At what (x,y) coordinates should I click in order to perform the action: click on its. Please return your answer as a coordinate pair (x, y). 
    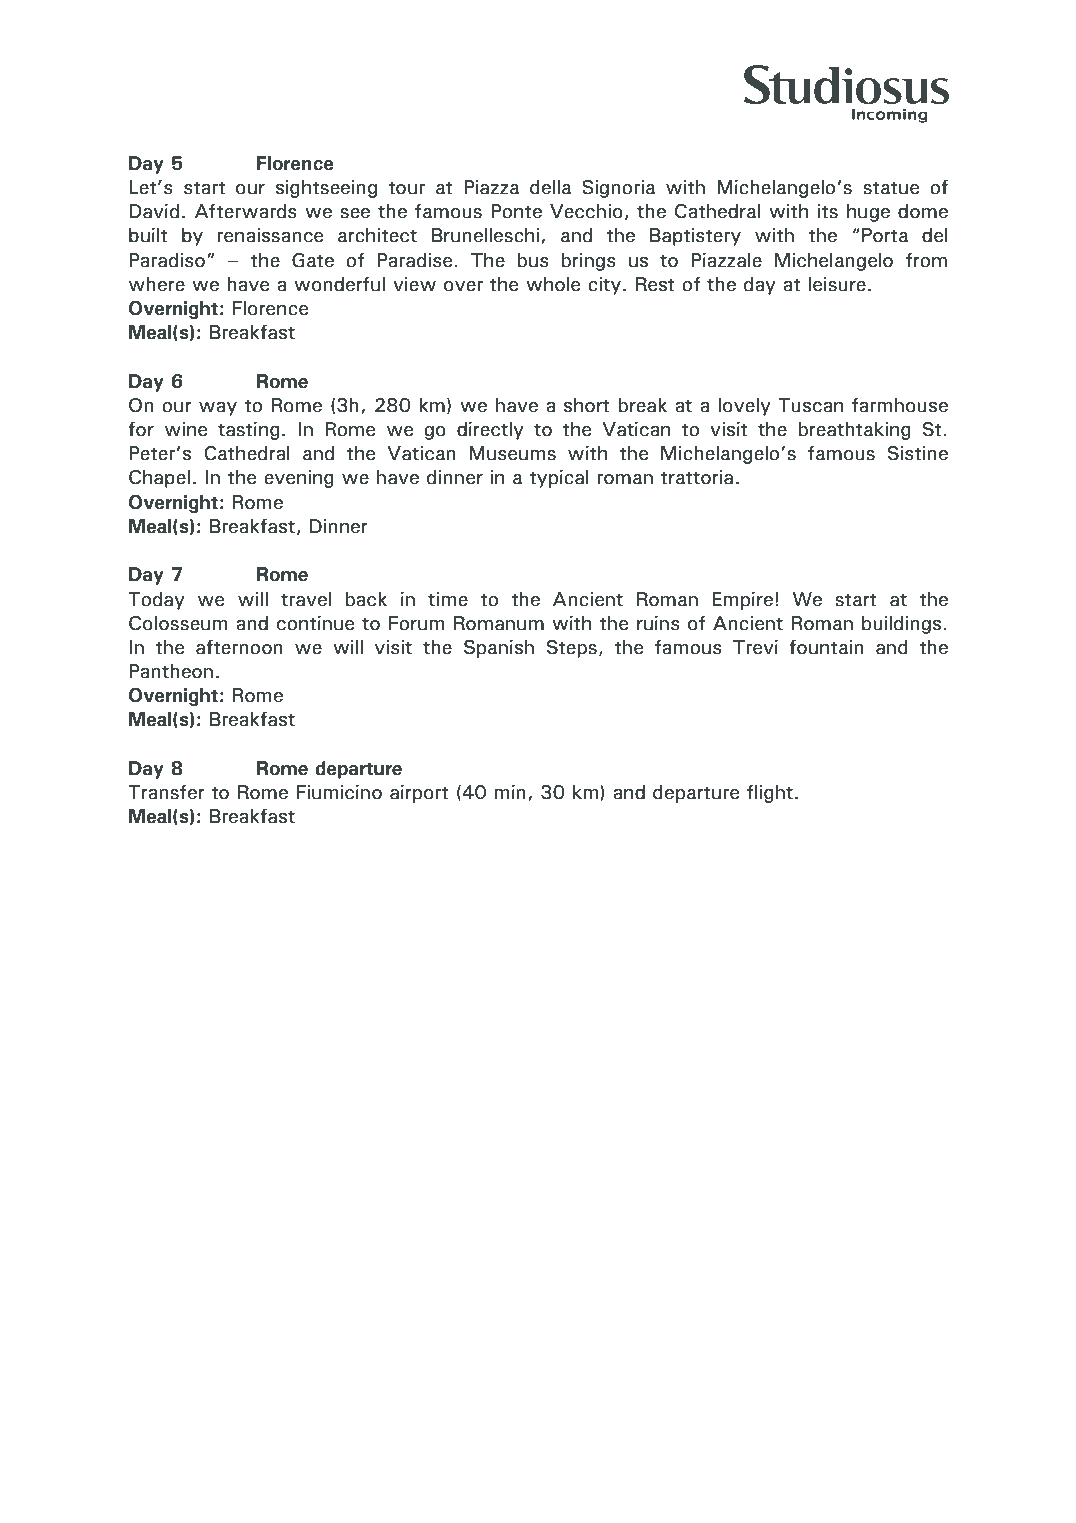
    Looking at the image, I should click on (828, 211).
